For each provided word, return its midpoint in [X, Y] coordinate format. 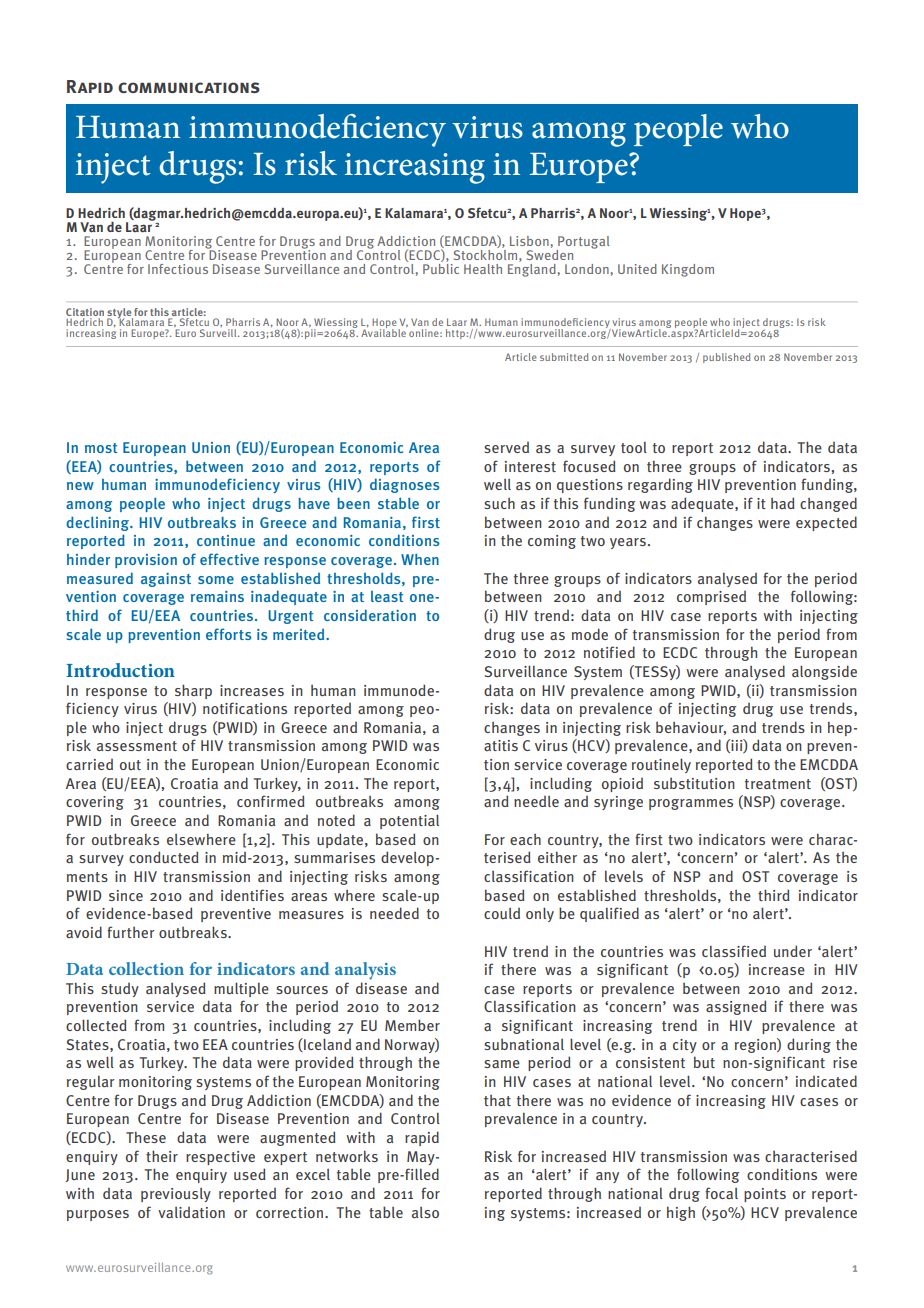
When [420, 559]
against [166, 580]
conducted [164, 857]
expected [826, 523]
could [502, 913]
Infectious [178, 269]
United [637, 269]
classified [734, 951]
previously [176, 1195]
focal [721, 1193]
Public [441, 267]
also [425, 1212]
